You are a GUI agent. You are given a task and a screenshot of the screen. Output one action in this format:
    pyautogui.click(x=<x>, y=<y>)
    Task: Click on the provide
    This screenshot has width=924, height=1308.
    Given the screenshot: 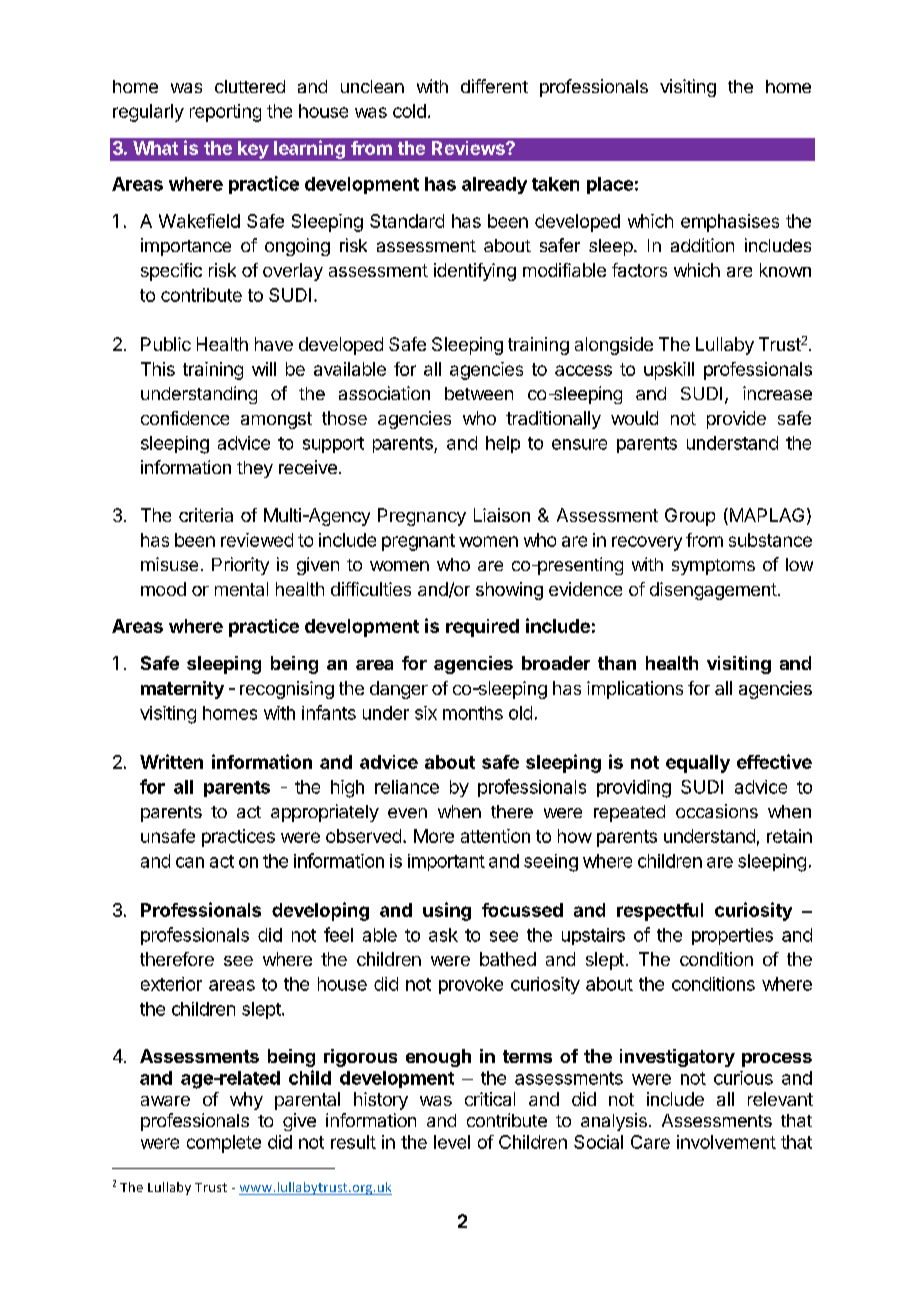 What is the action you would take?
    pyautogui.click(x=736, y=420)
